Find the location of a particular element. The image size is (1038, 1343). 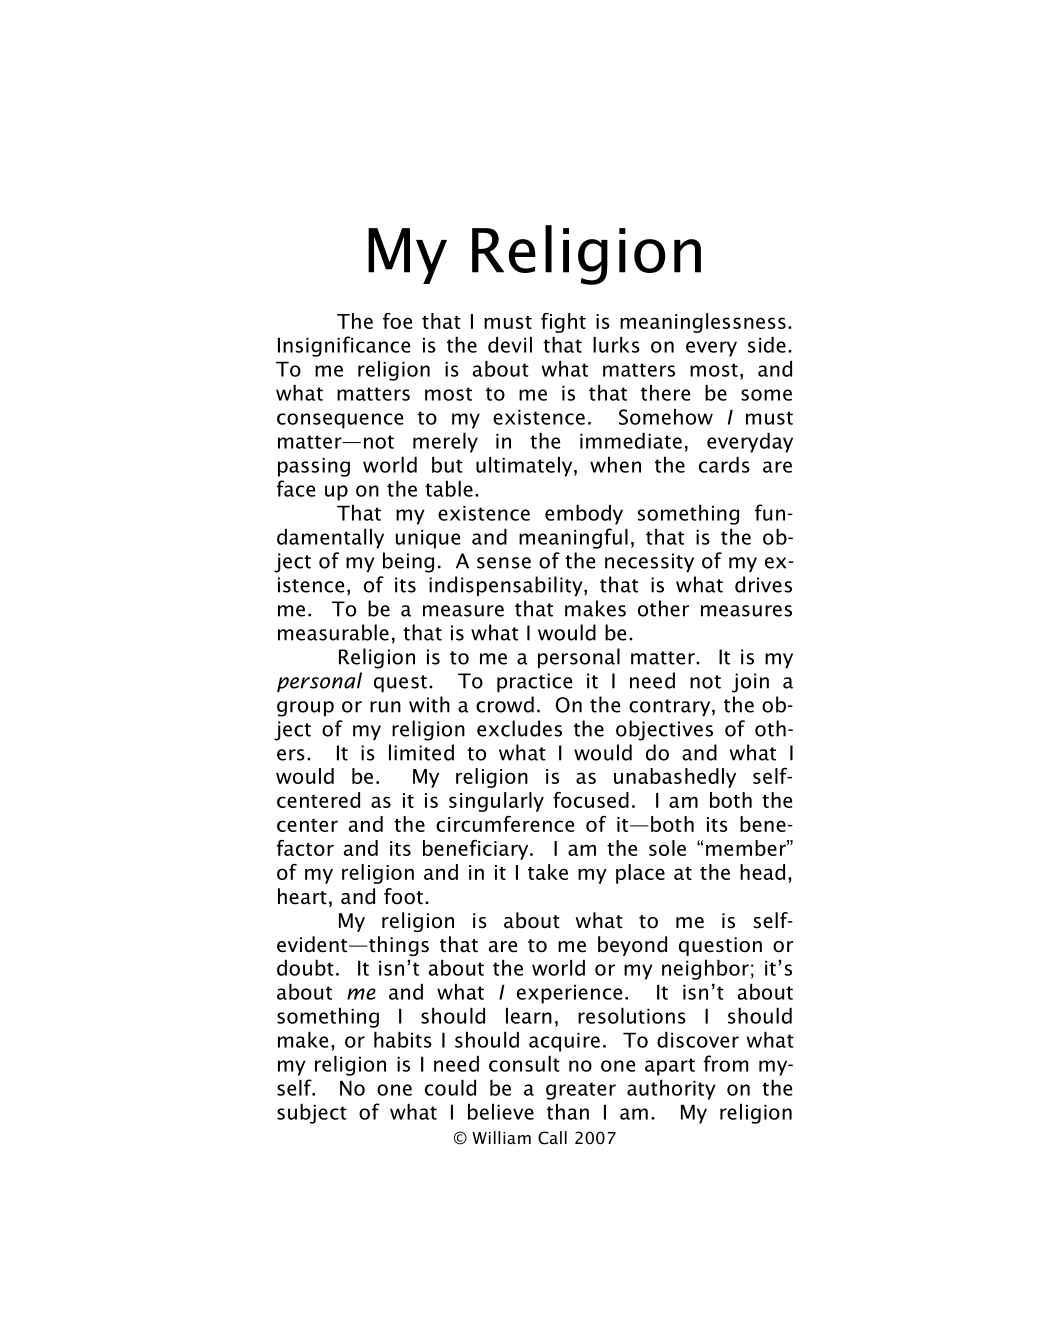

habits is located at coordinates (403, 1040).
